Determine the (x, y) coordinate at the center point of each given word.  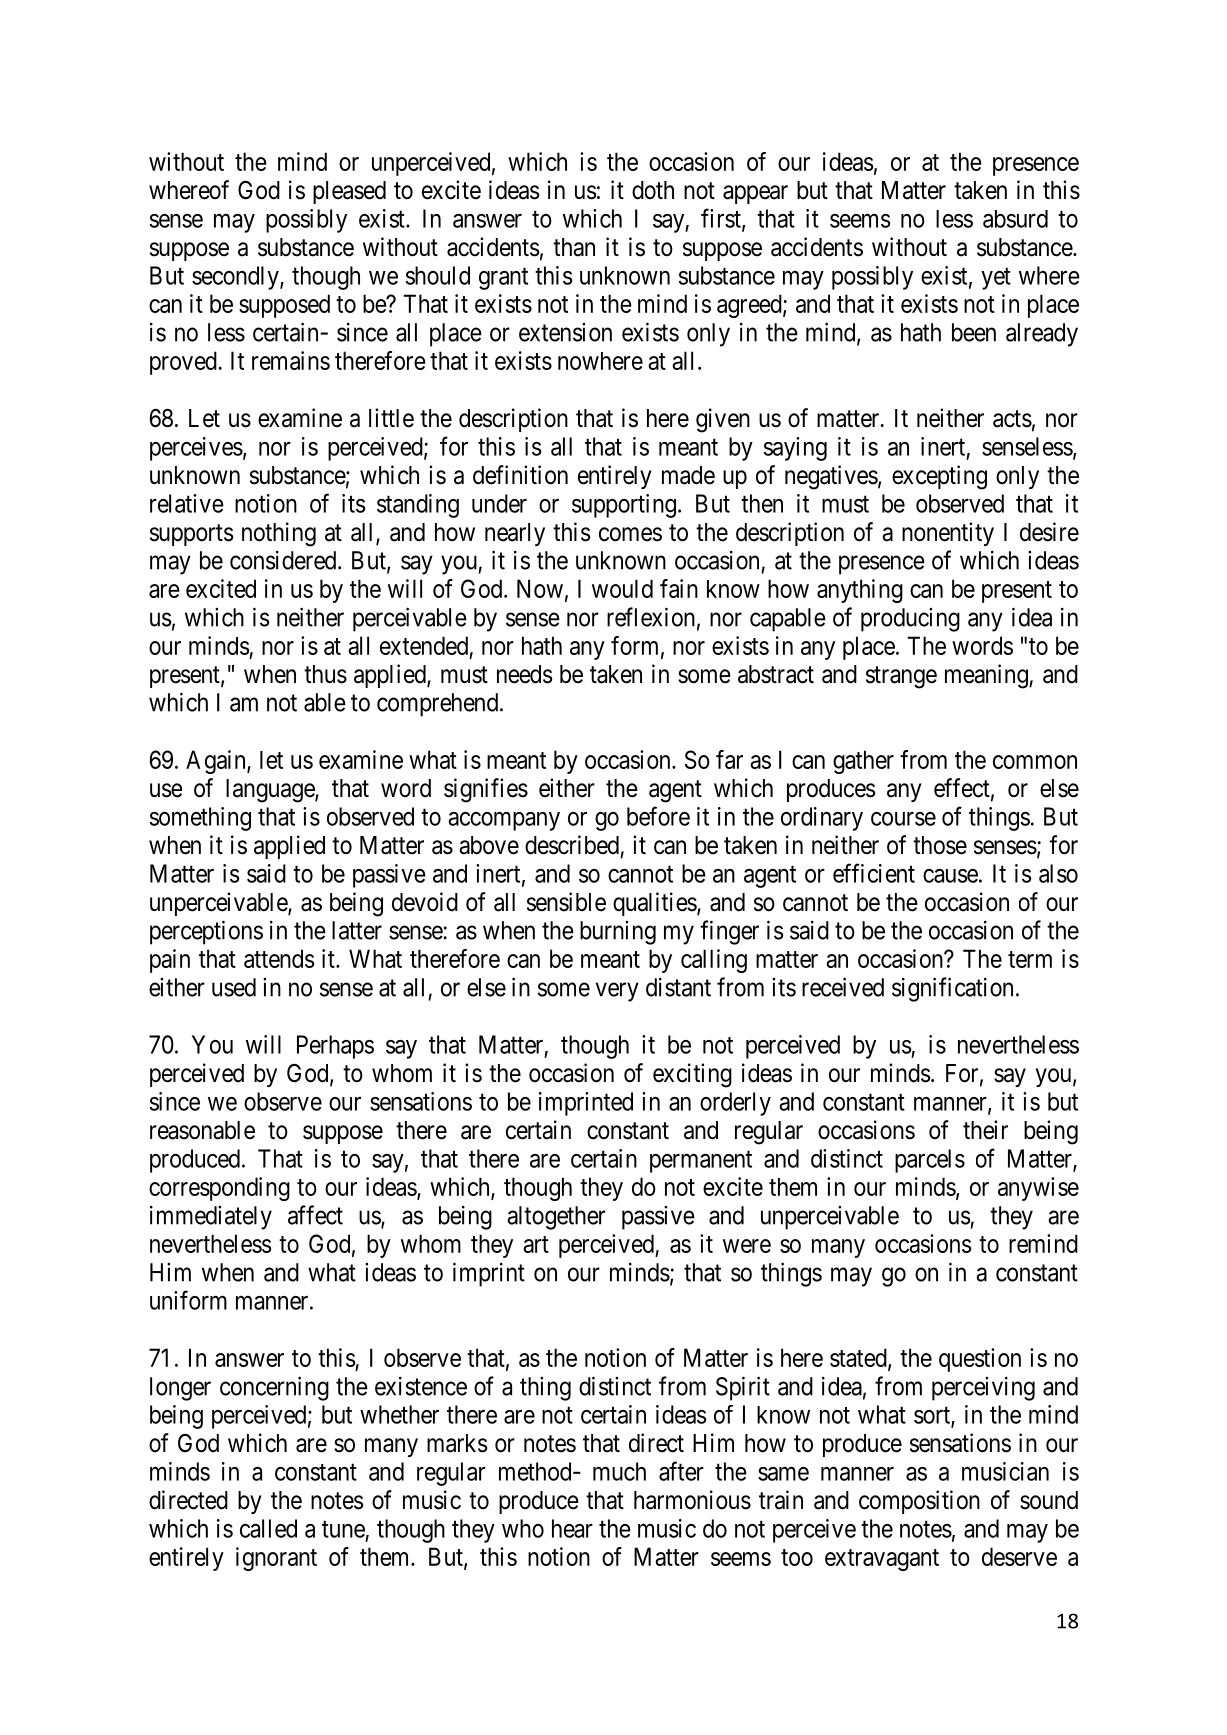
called (268, 1528)
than (574, 247)
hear (572, 1528)
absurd (1015, 219)
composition (919, 1502)
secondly (236, 278)
